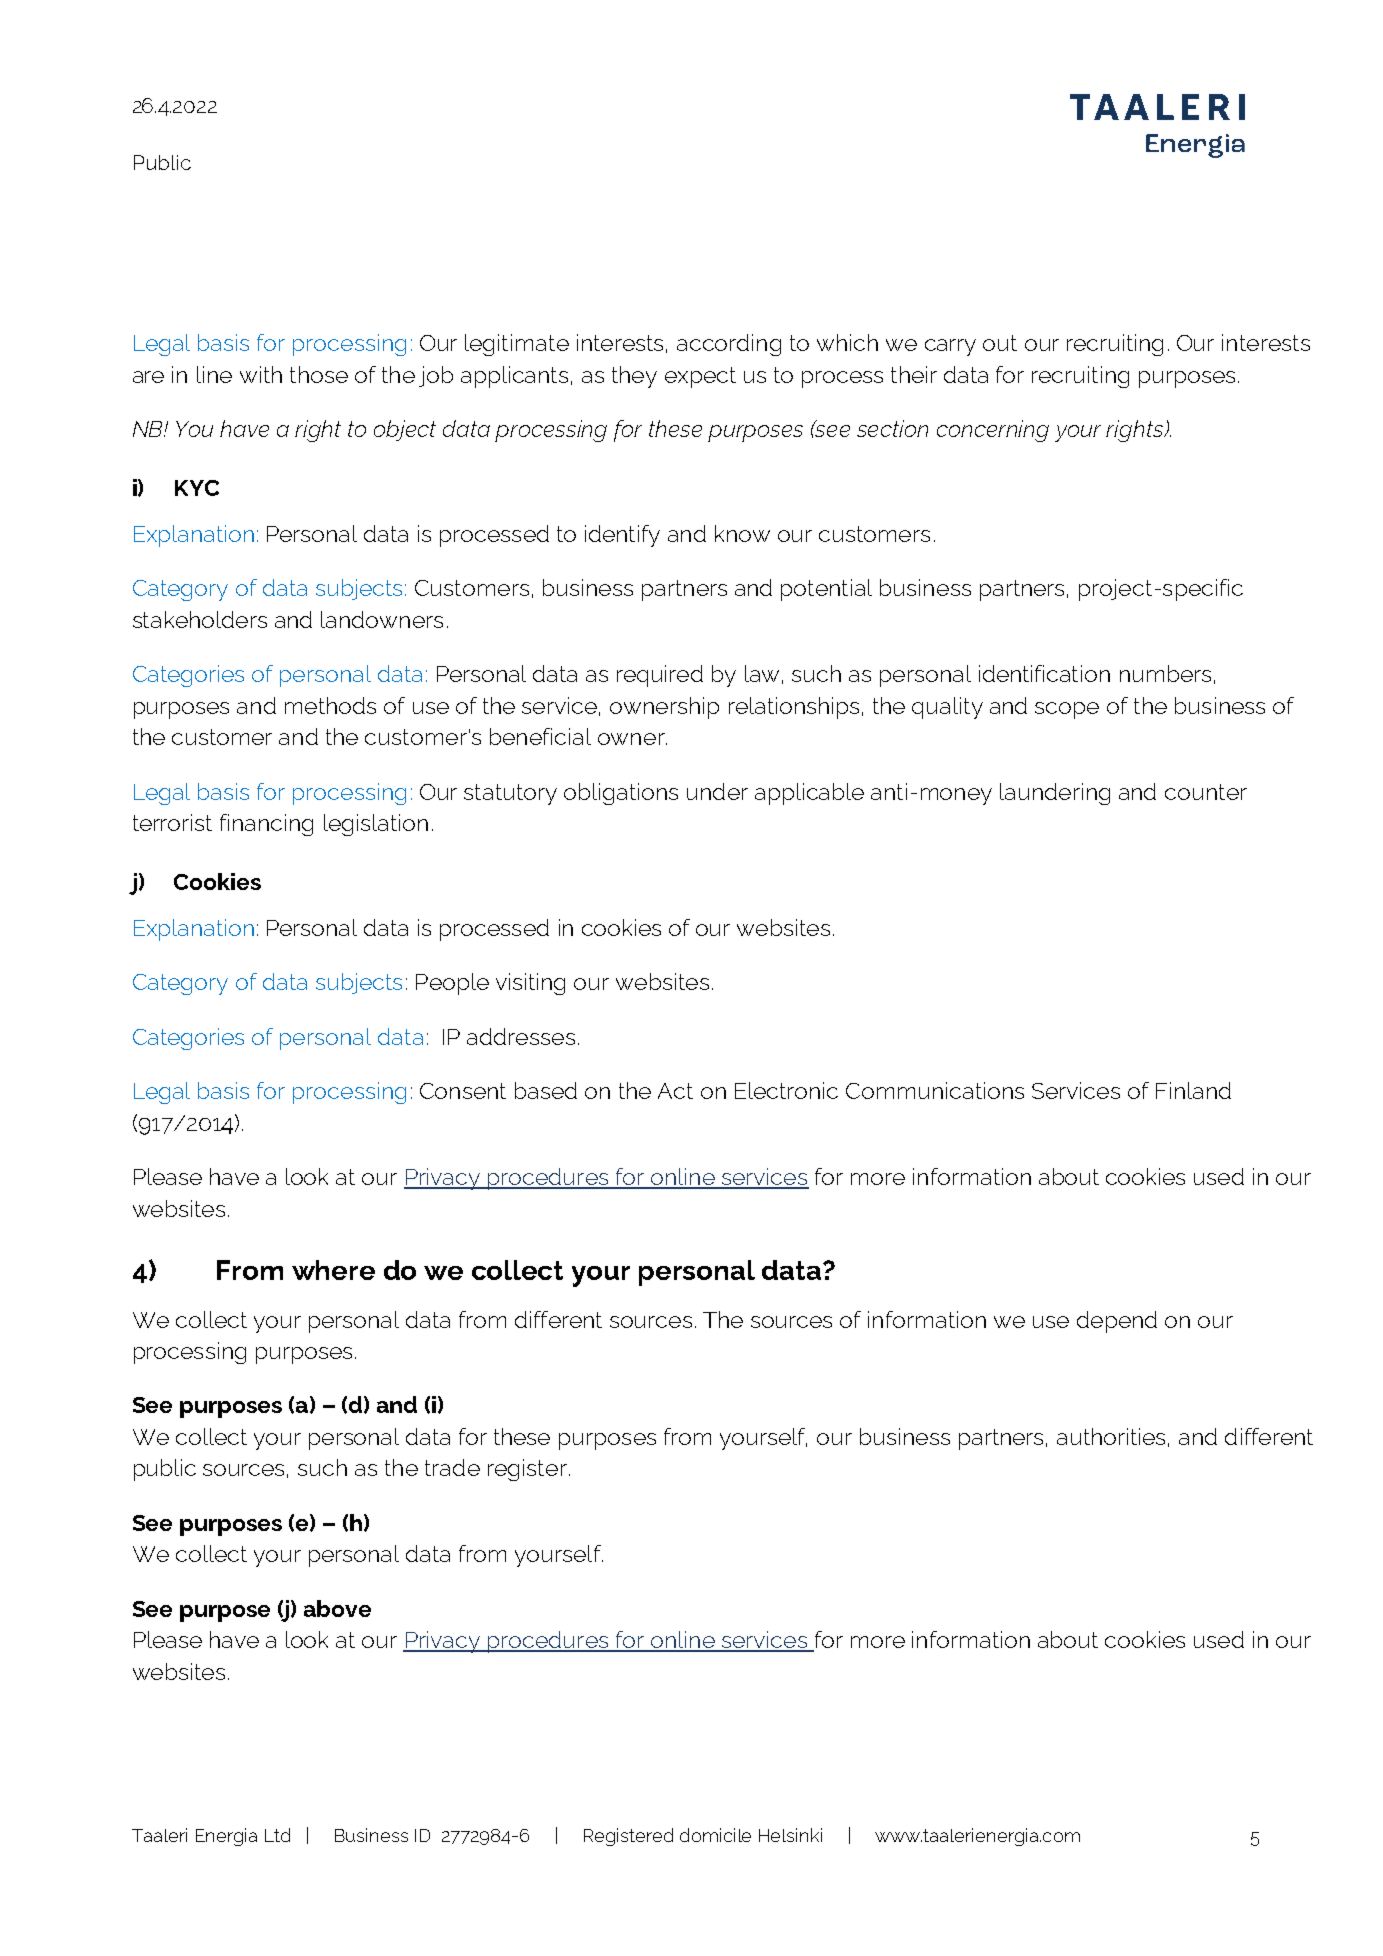 The width and height of the screenshot is (1383, 1956). I want to click on above, so click(337, 1608).
